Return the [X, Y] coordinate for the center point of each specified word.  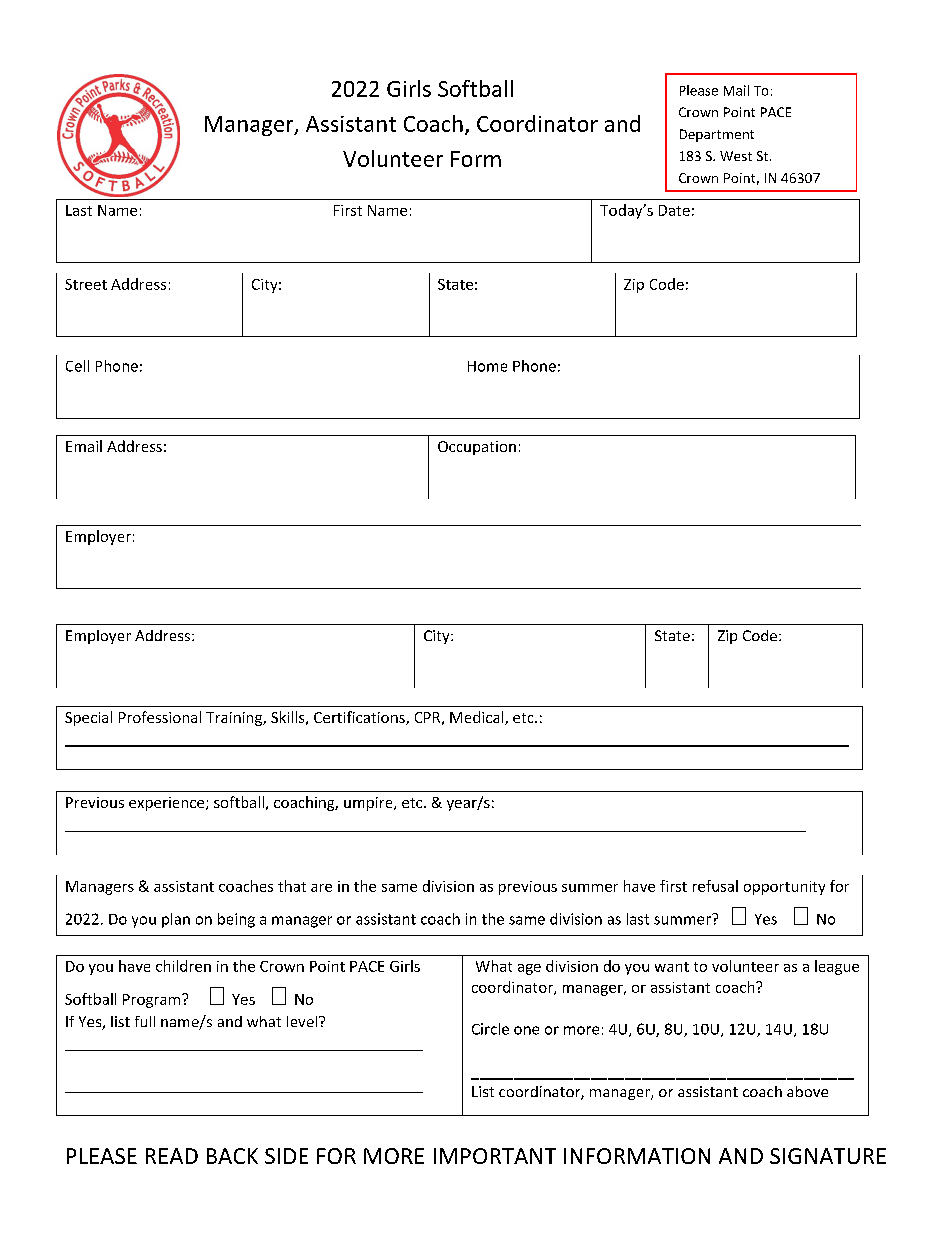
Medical [478, 718]
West [736, 156]
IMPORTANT [495, 1156]
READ [172, 1156]
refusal [715, 886]
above [807, 1091]
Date [674, 210]
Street [86, 284]
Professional [160, 717]
